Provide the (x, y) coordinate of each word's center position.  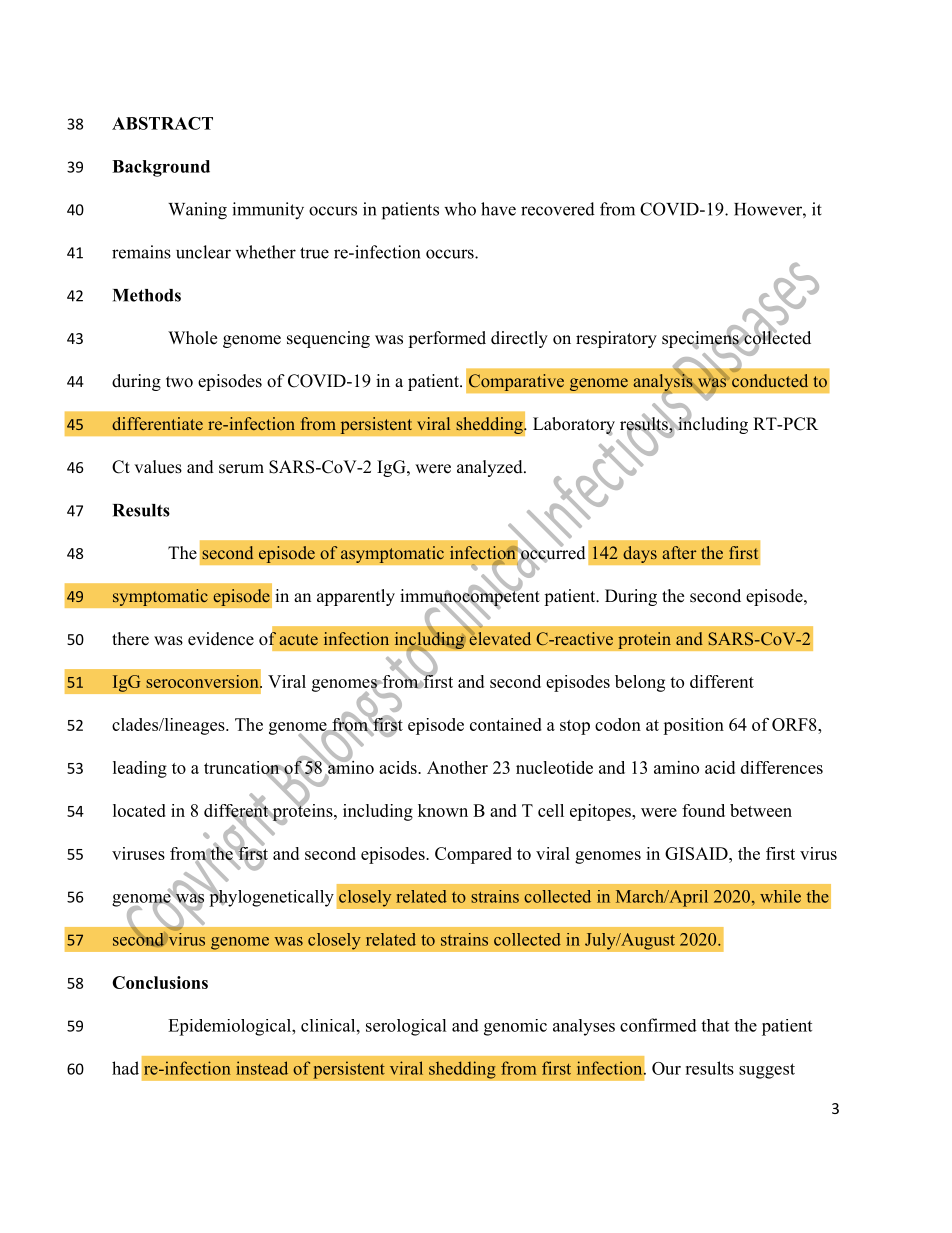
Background (161, 168)
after (679, 552)
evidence (221, 639)
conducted (770, 380)
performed (447, 339)
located (139, 810)
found (703, 810)
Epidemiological (230, 1027)
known (443, 810)
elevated (500, 638)
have (498, 209)
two (179, 382)
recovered (558, 209)
